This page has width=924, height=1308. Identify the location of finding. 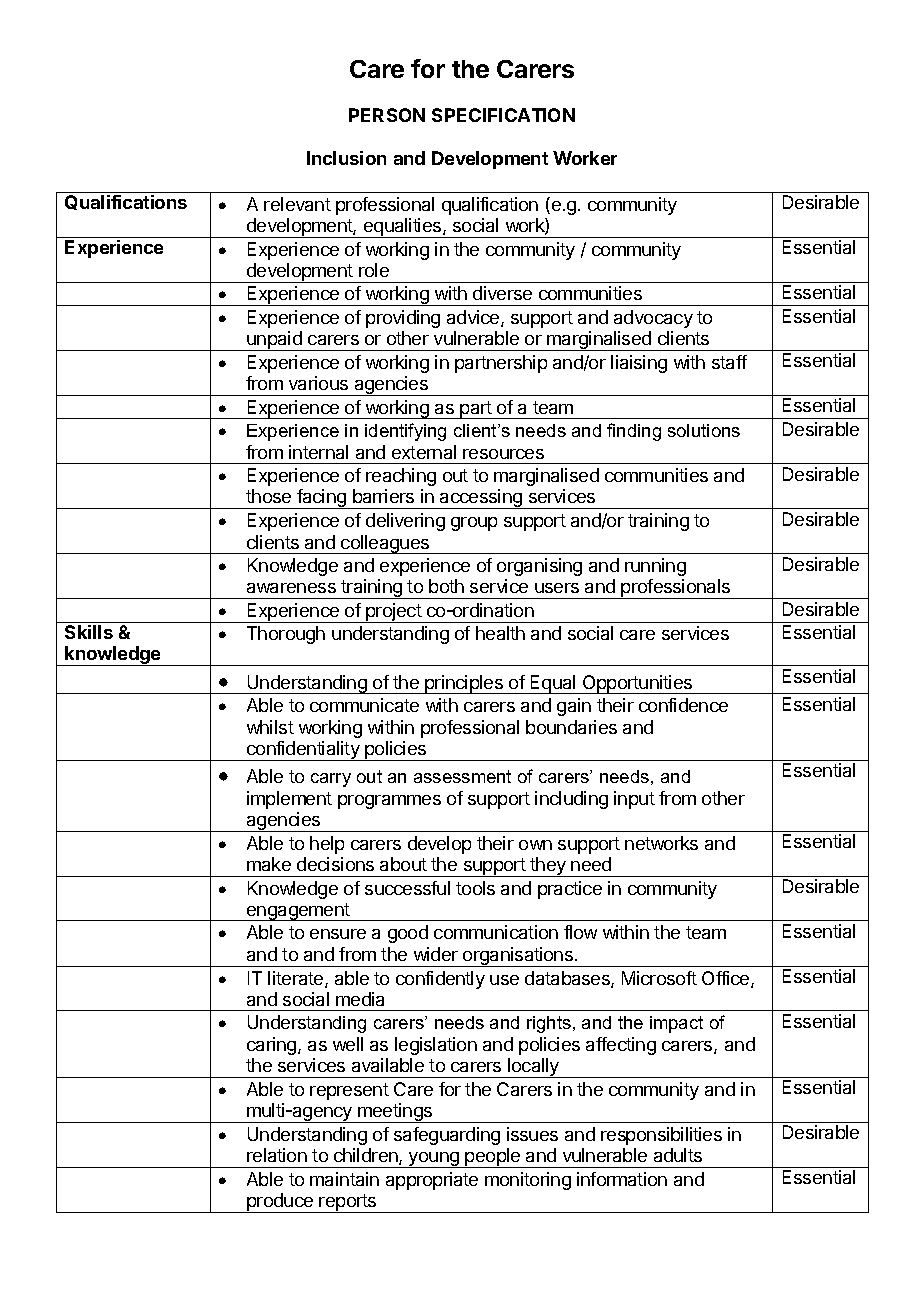
(634, 432).
